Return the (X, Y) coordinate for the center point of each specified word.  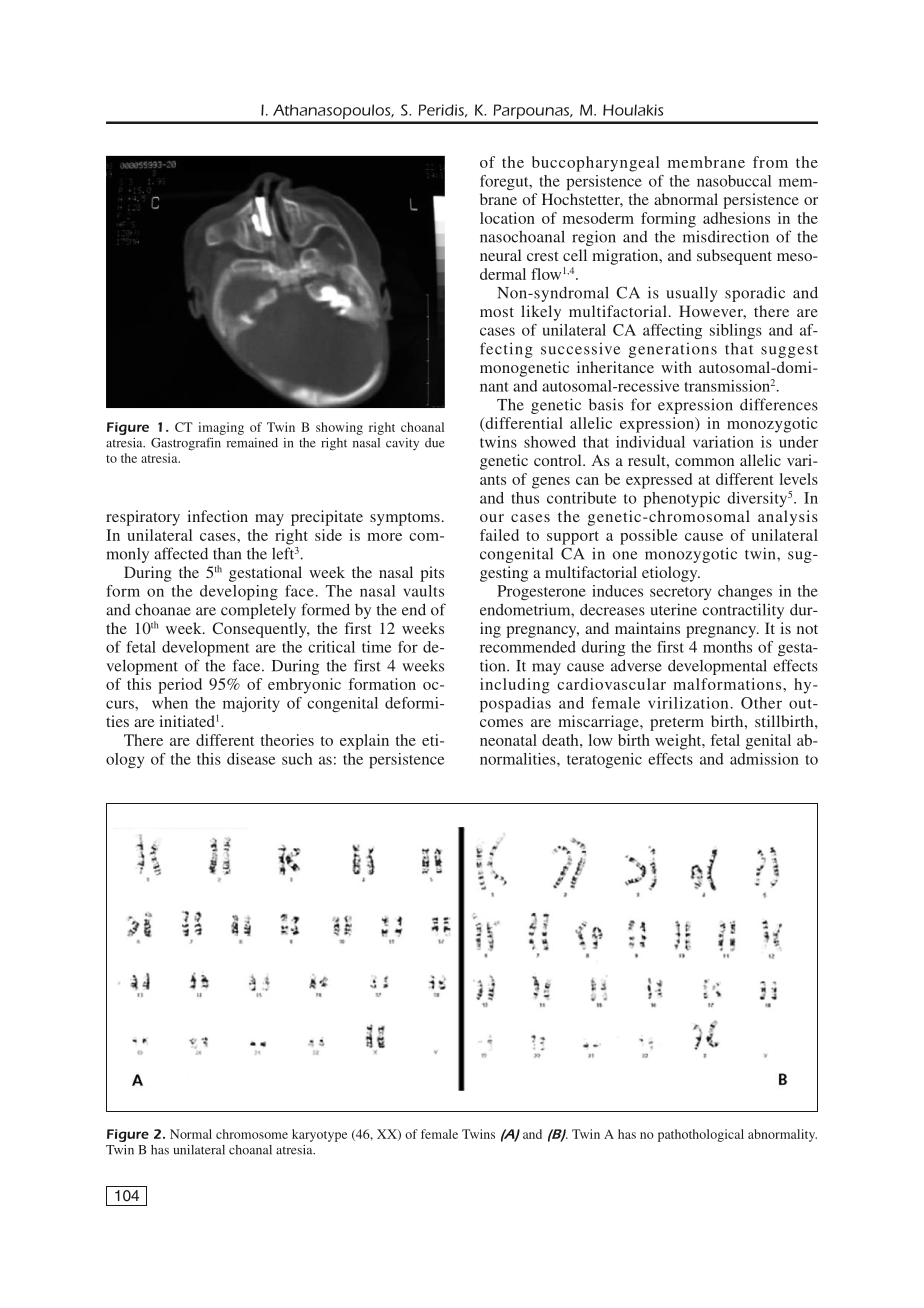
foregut (505, 182)
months (727, 647)
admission (764, 759)
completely (258, 611)
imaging (221, 428)
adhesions (736, 218)
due (435, 443)
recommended (528, 647)
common (704, 462)
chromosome (252, 1134)
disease (251, 759)
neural (500, 255)
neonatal (508, 740)
